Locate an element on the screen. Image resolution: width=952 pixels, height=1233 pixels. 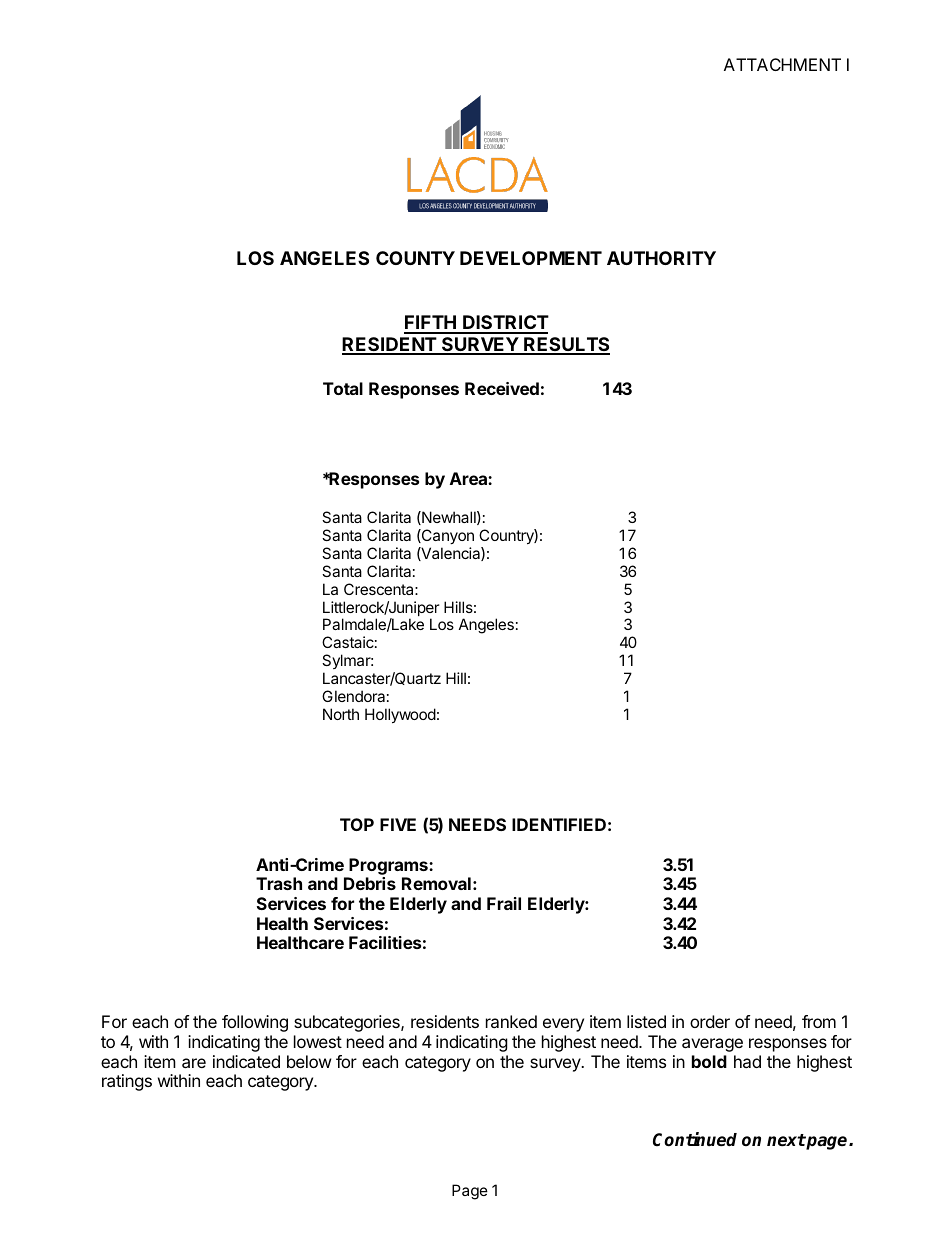
Hollywood is located at coordinates (400, 715).
